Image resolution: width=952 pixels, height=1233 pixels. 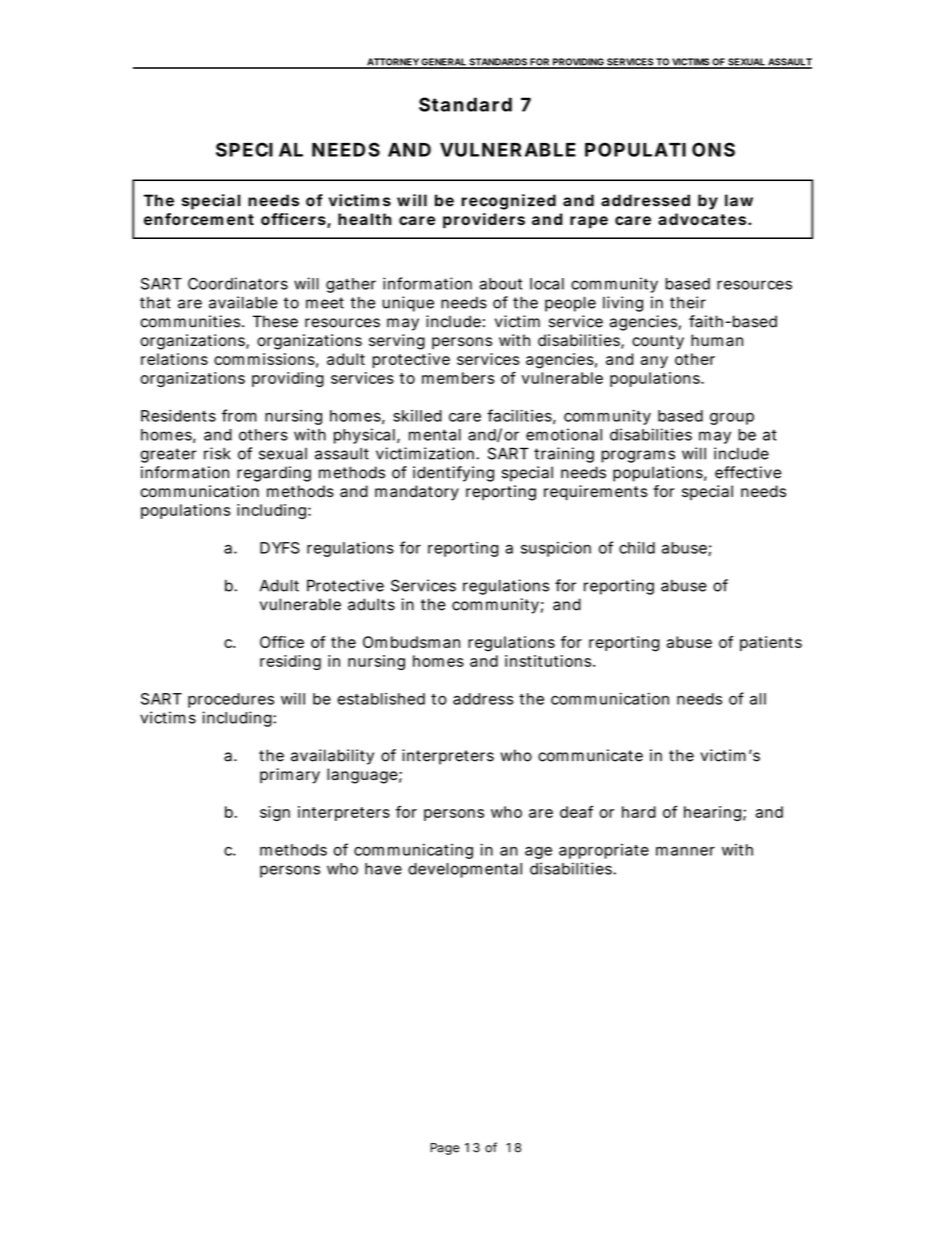 What do you see at coordinates (685, 851) in the screenshot?
I see `manner` at bounding box center [685, 851].
